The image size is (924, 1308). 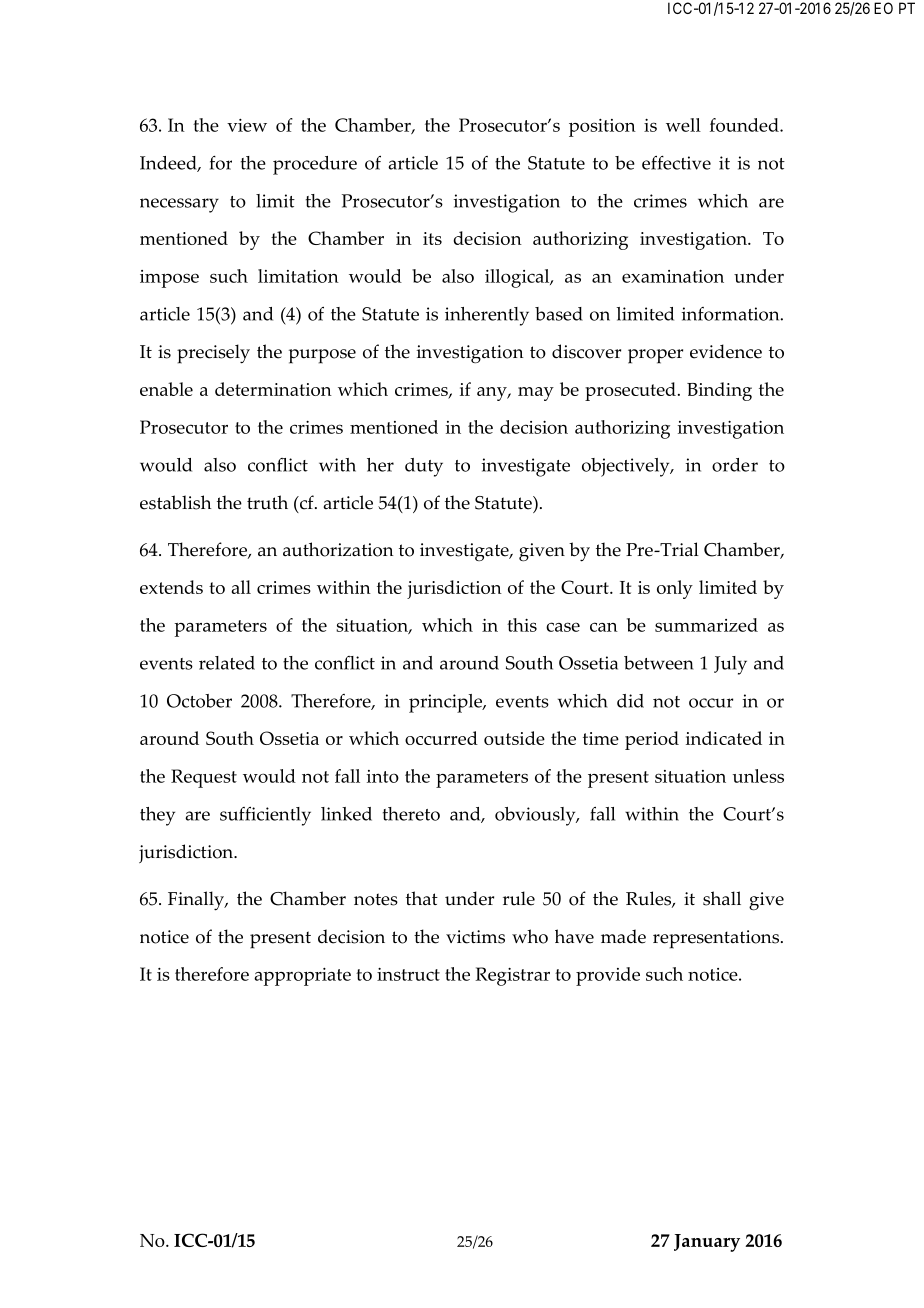 I want to click on principle, so click(x=446, y=703).
